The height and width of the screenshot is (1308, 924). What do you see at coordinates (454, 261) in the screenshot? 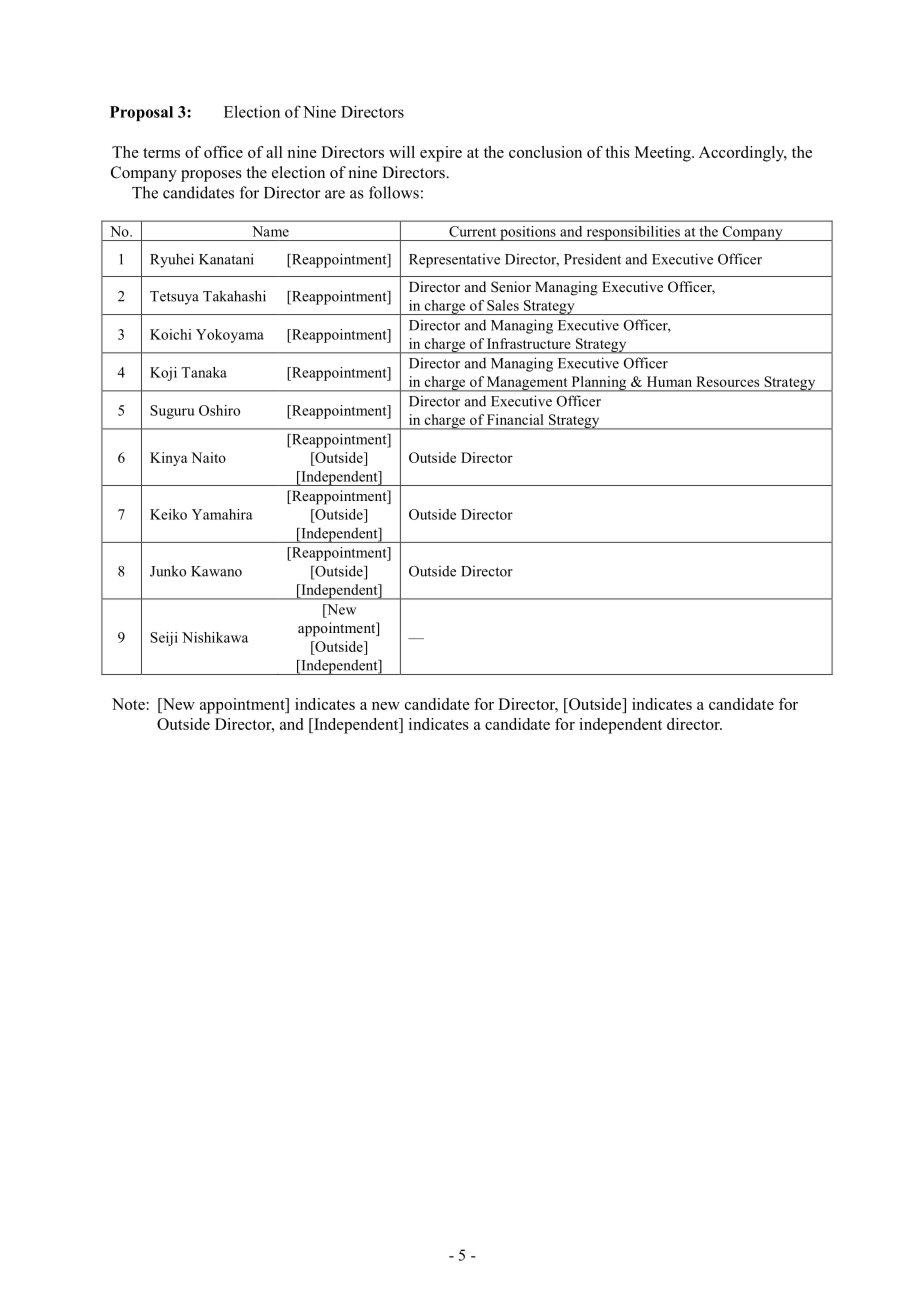
I see `Representative` at bounding box center [454, 261].
